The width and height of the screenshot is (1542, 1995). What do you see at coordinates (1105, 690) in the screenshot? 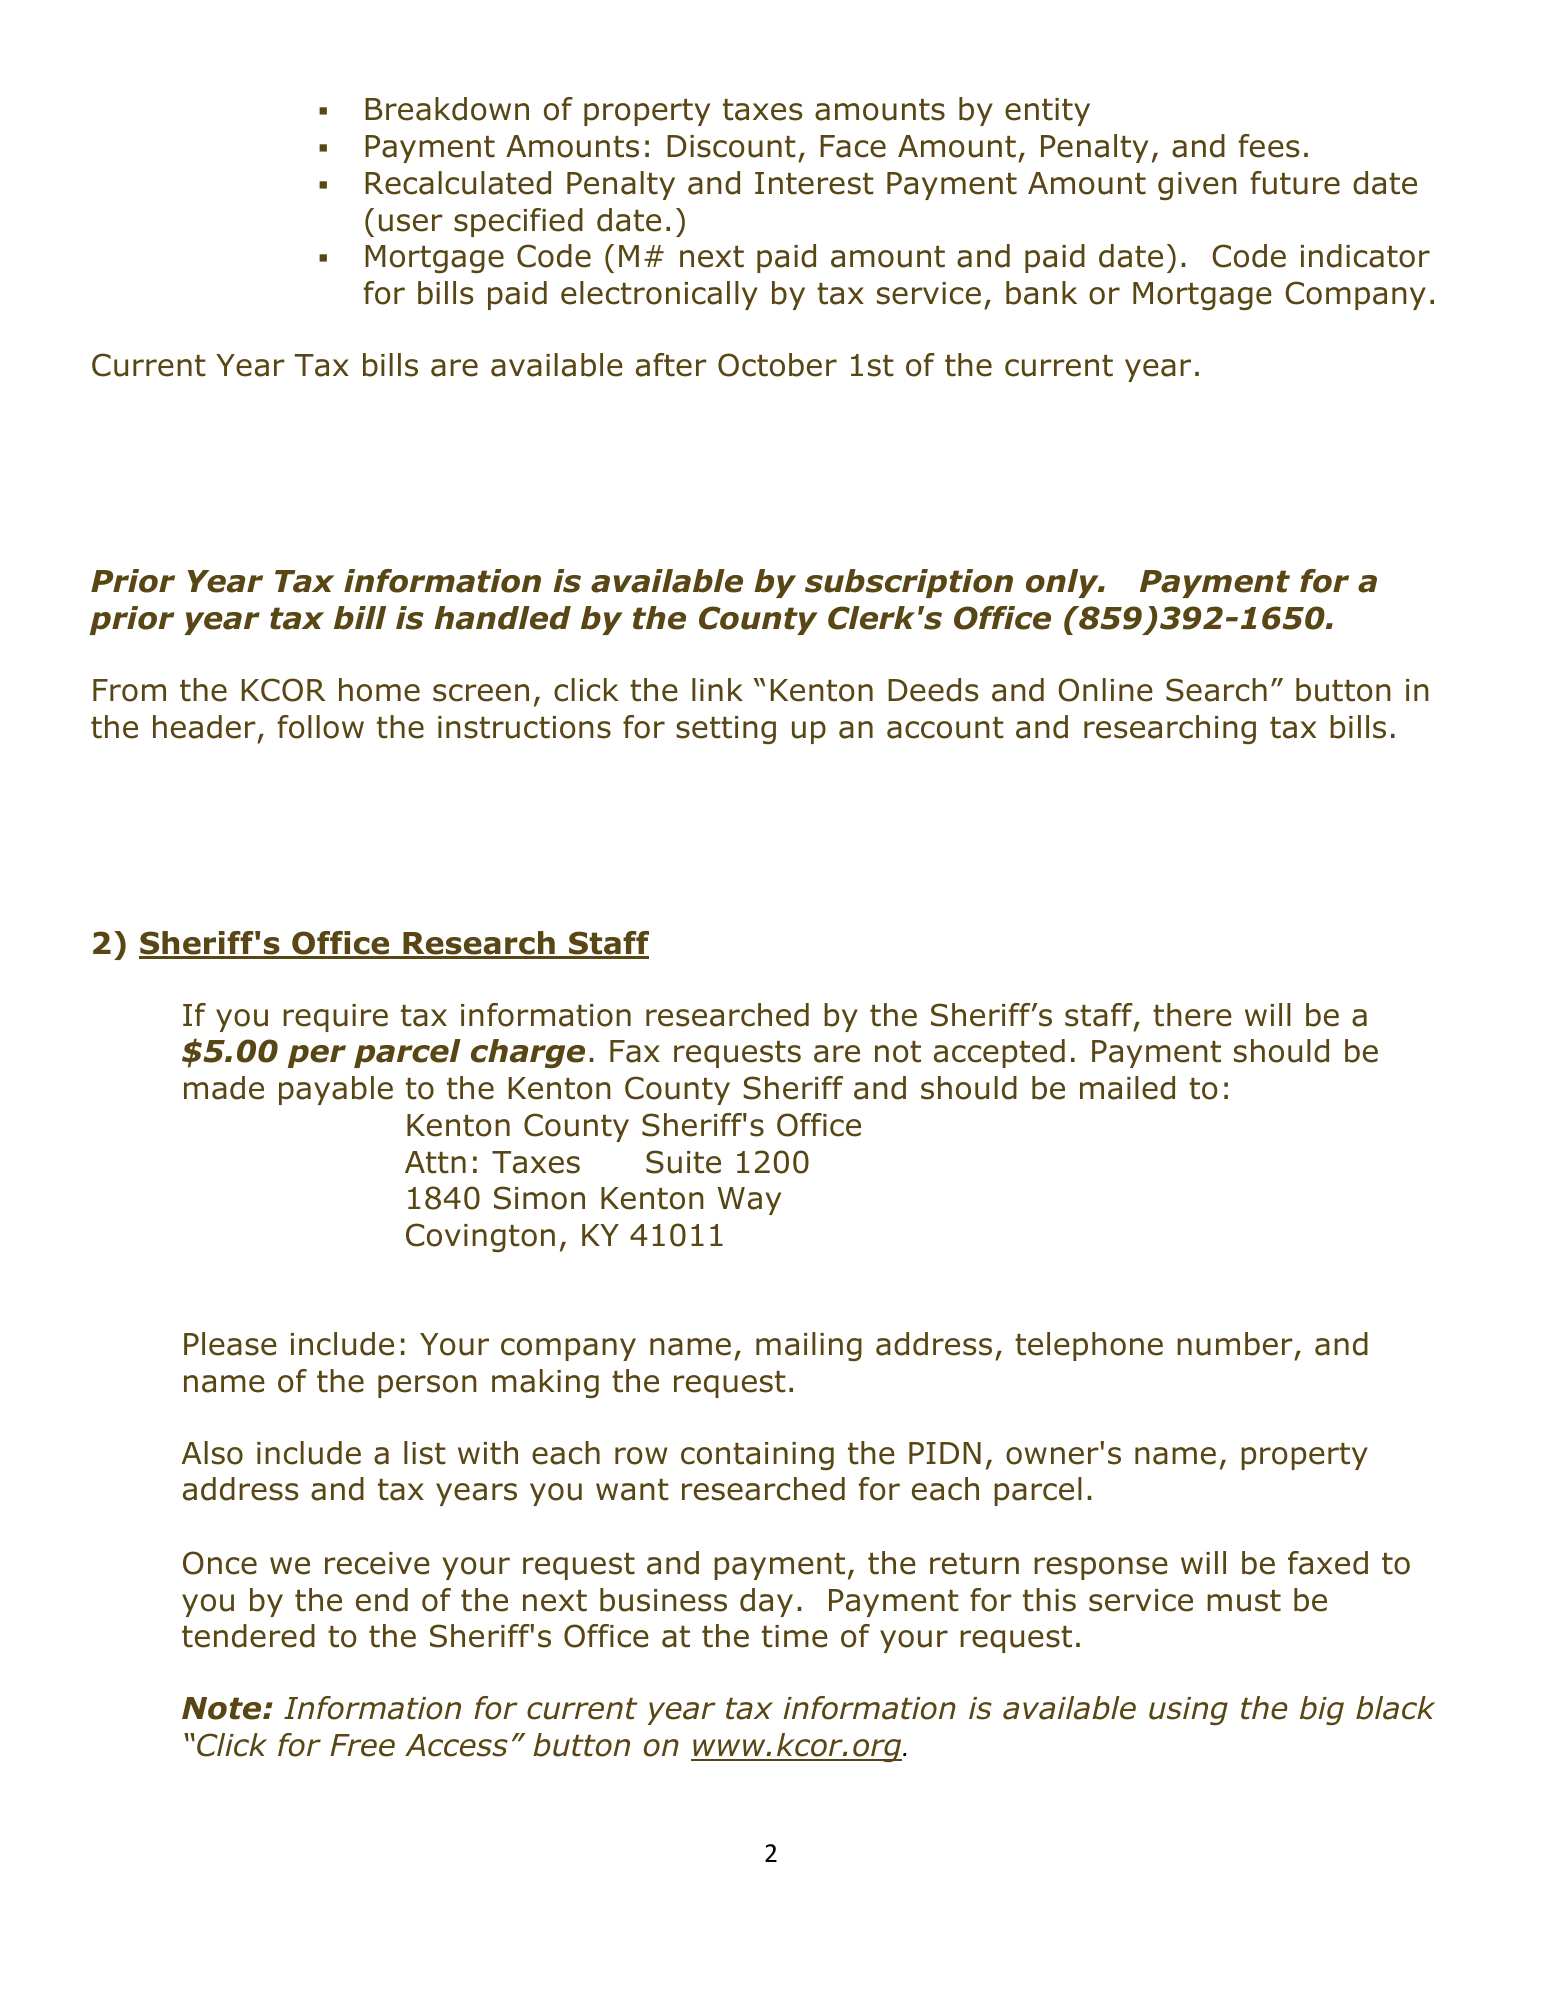
I see `Online` at bounding box center [1105, 690].
